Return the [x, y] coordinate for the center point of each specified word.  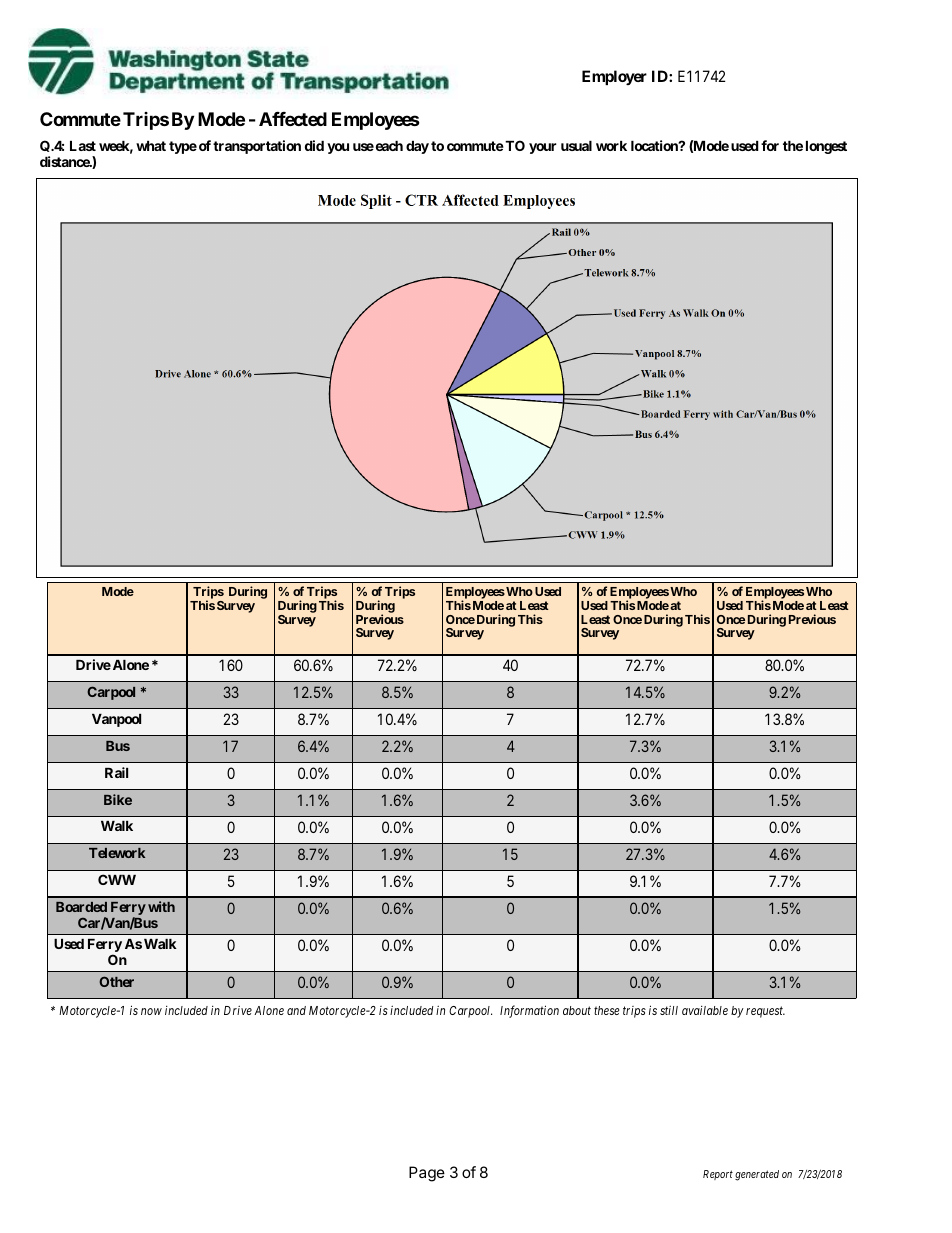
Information [529, 1011]
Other [116, 981]
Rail [116, 772]
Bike [118, 799]
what [151, 146]
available [705, 1010]
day [417, 147]
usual [576, 146]
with [161, 906]
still [669, 1010]
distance [65, 161]
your [543, 148]
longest [826, 147]
